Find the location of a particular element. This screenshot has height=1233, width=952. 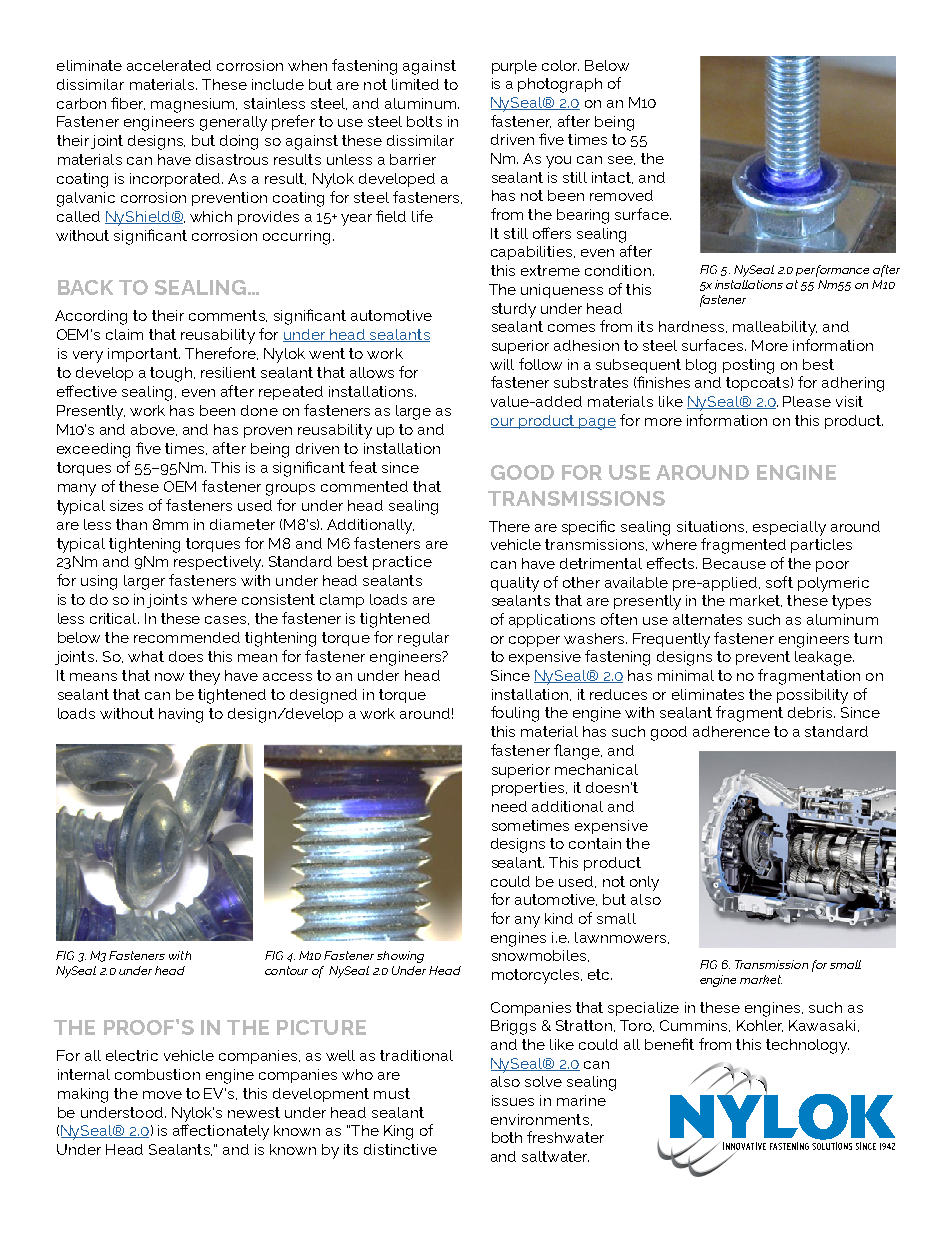

bolts is located at coordinates (424, 121).
